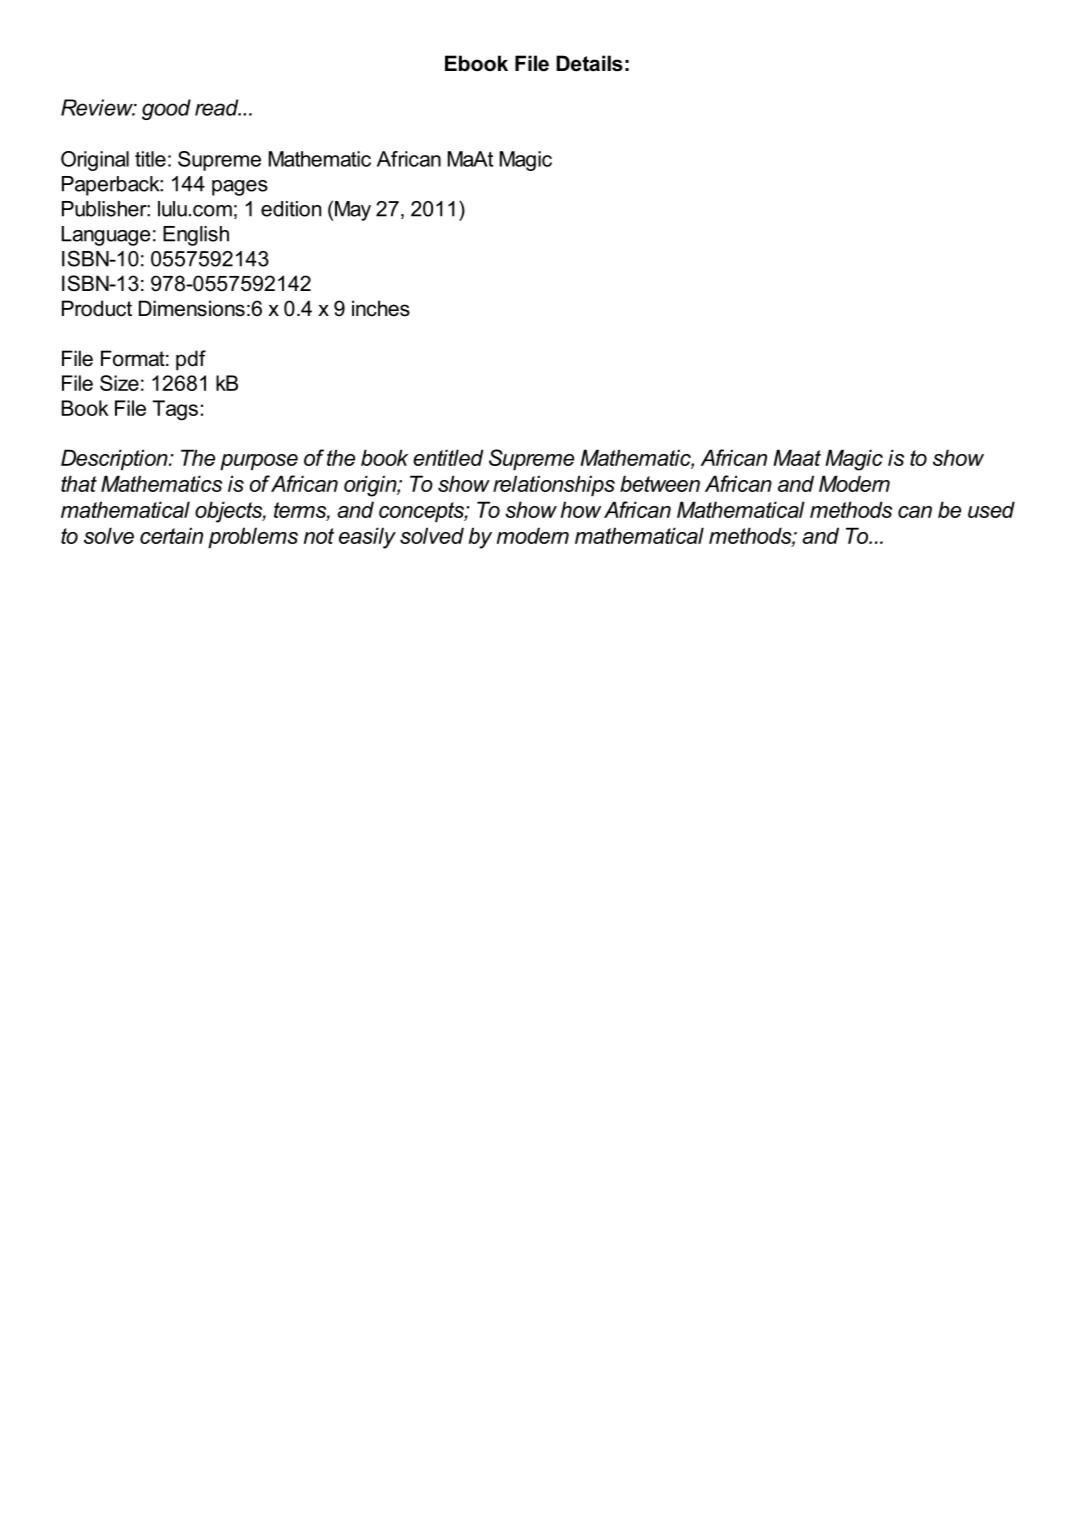  Describe the element at coordinates (589, 63) in the screenshot. I see `Details` at that location.
